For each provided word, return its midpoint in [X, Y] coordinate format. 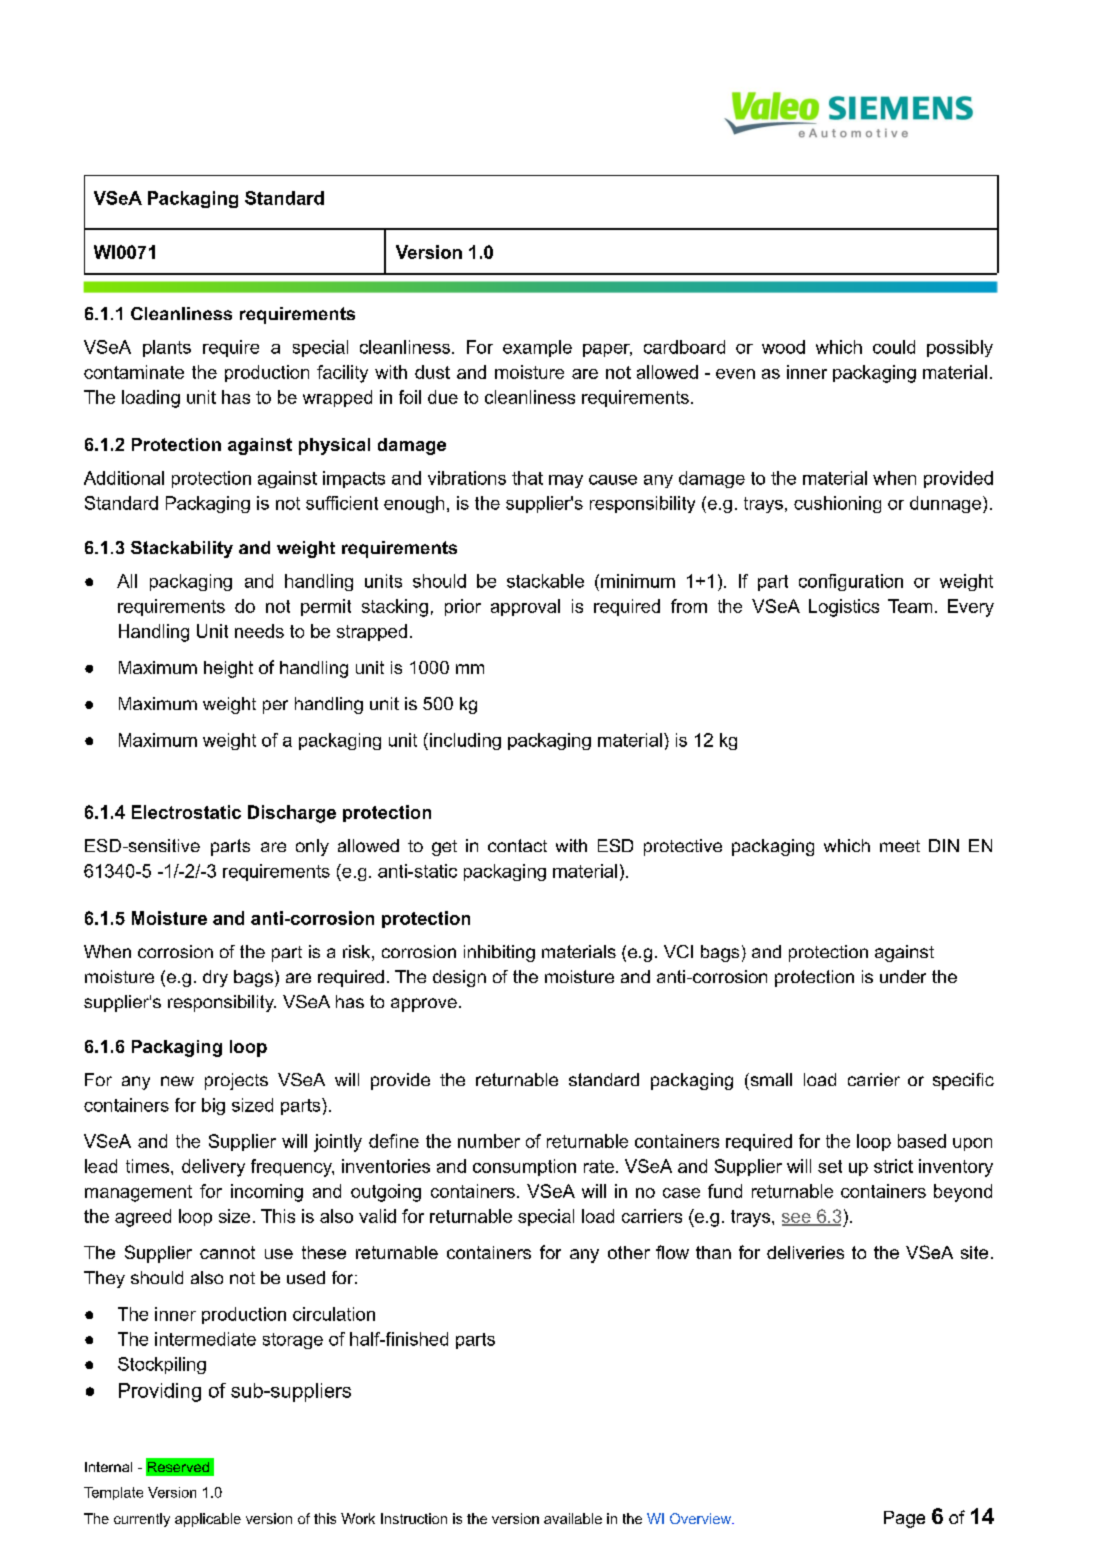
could [894, 347]
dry [215, 978]
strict [893, 1166]
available [573, 1518]
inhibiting [499, 953]
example [537, 348]
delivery [213, 1168]
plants [167, 348]
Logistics [844, 608]
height [228, 669]
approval [525, 607]
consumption [524, 1167]
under [903, 976]
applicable [208, 1520]
